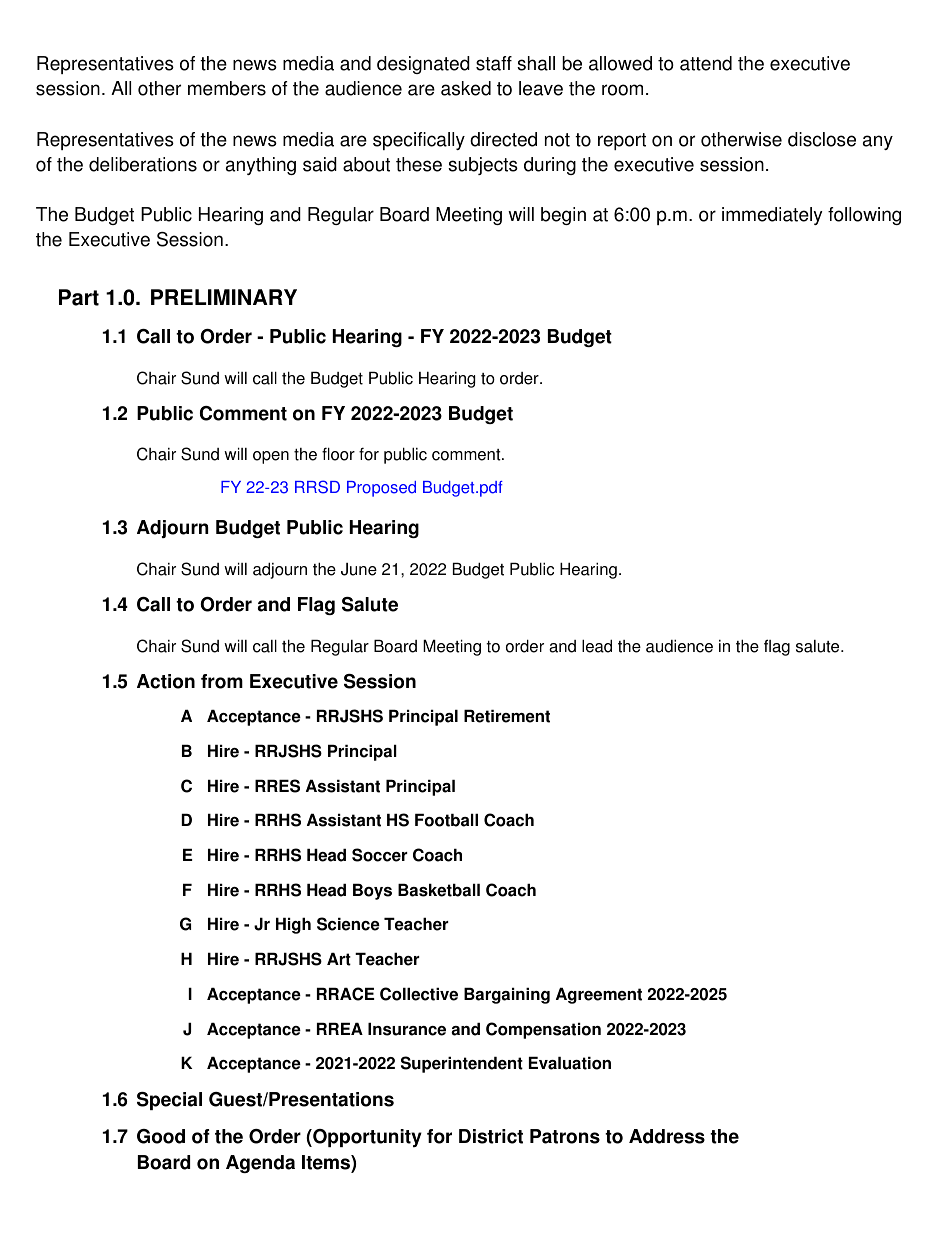 The image size is (952, 1233). I want to click on members, so click(227, 88).
